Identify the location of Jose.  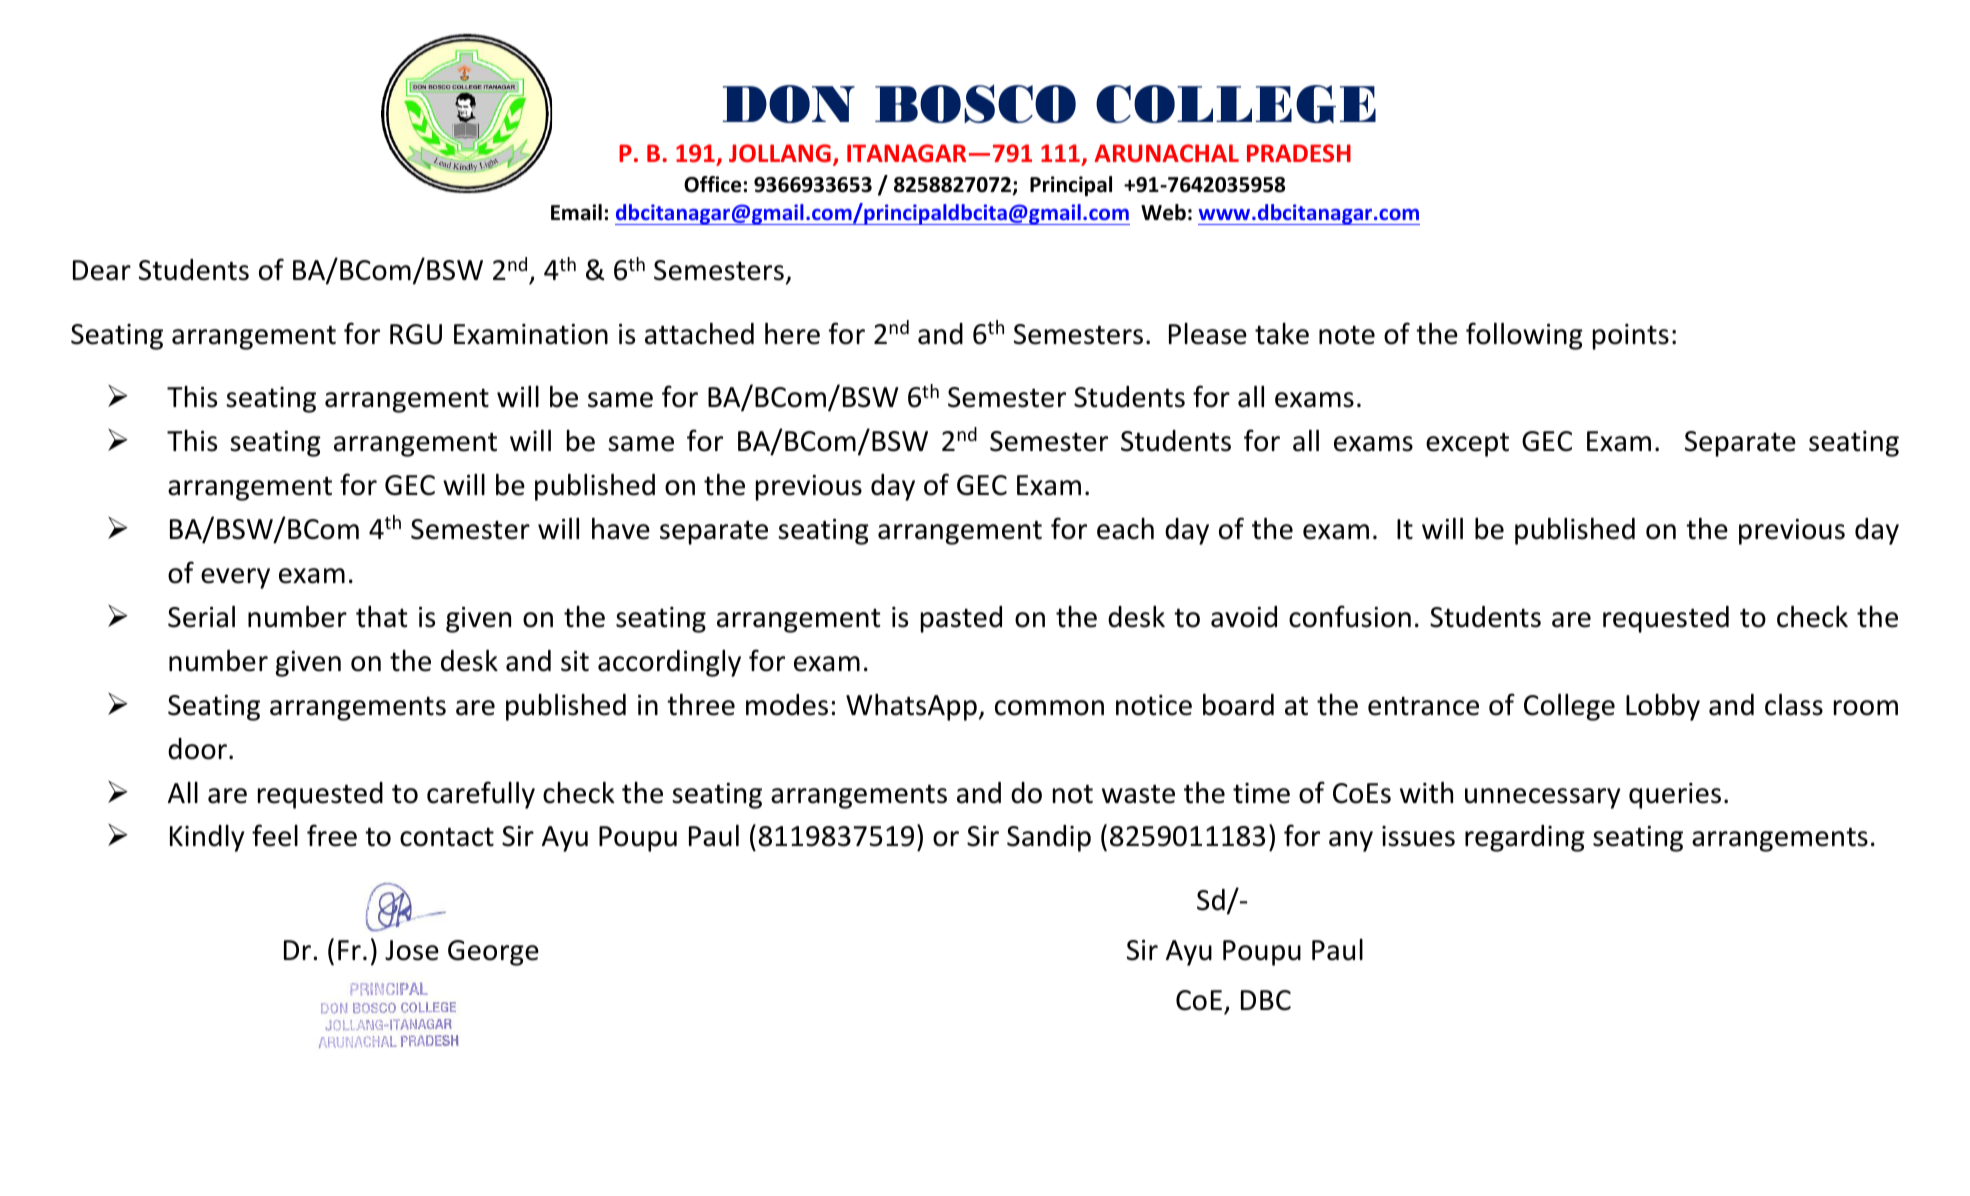
(412, 950).
